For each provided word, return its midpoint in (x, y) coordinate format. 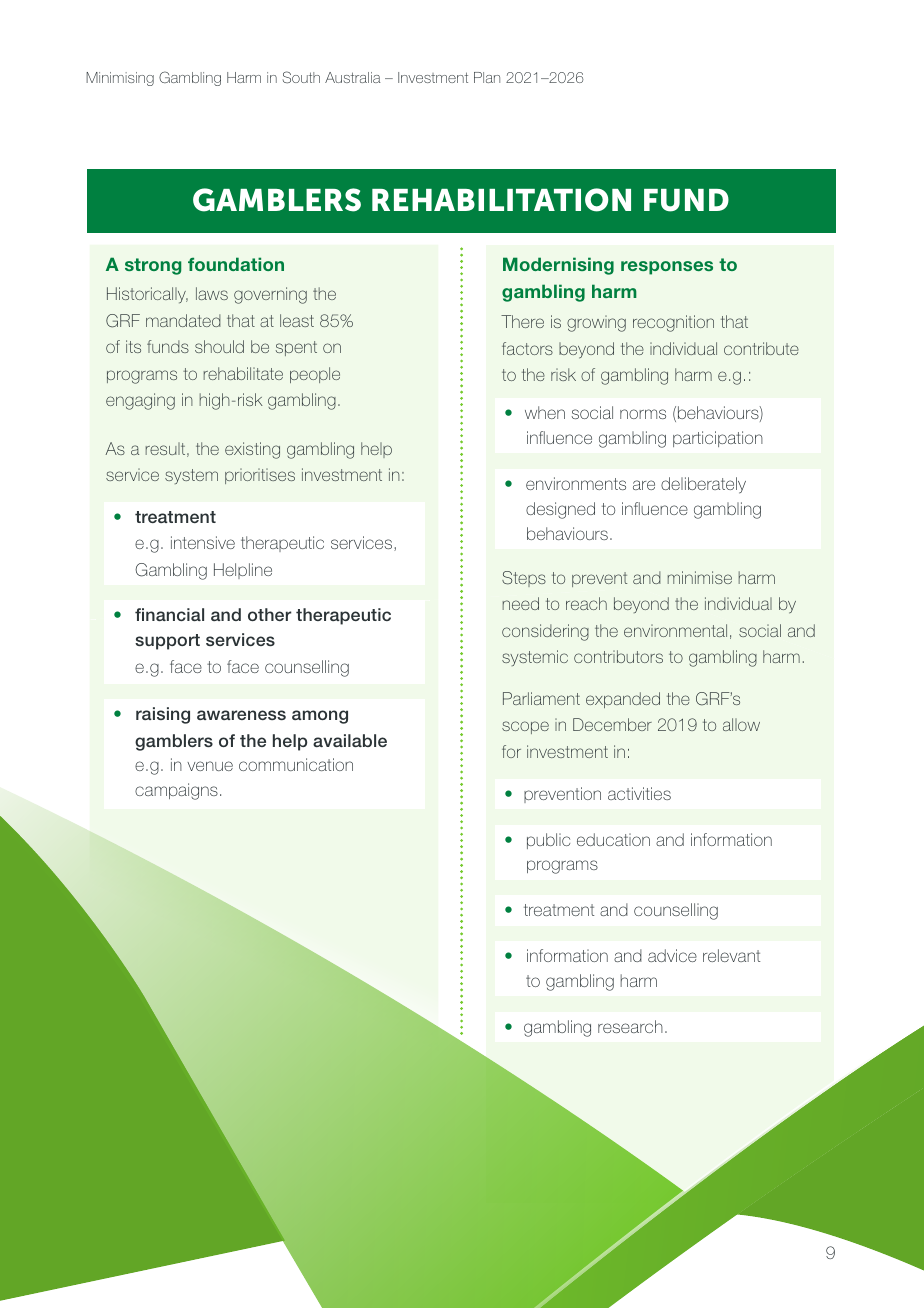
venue (210, 766)
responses (667, 268)
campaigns (176, 791)
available (350, 740)
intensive (203, 542)
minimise (700, 577)
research (630, 1026)
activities (639, 793)
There (522, 321)
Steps (524, 579)
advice (672, 955)
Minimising (120, 79)
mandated (183, 320)
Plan (487, 77)
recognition (673, 323)
